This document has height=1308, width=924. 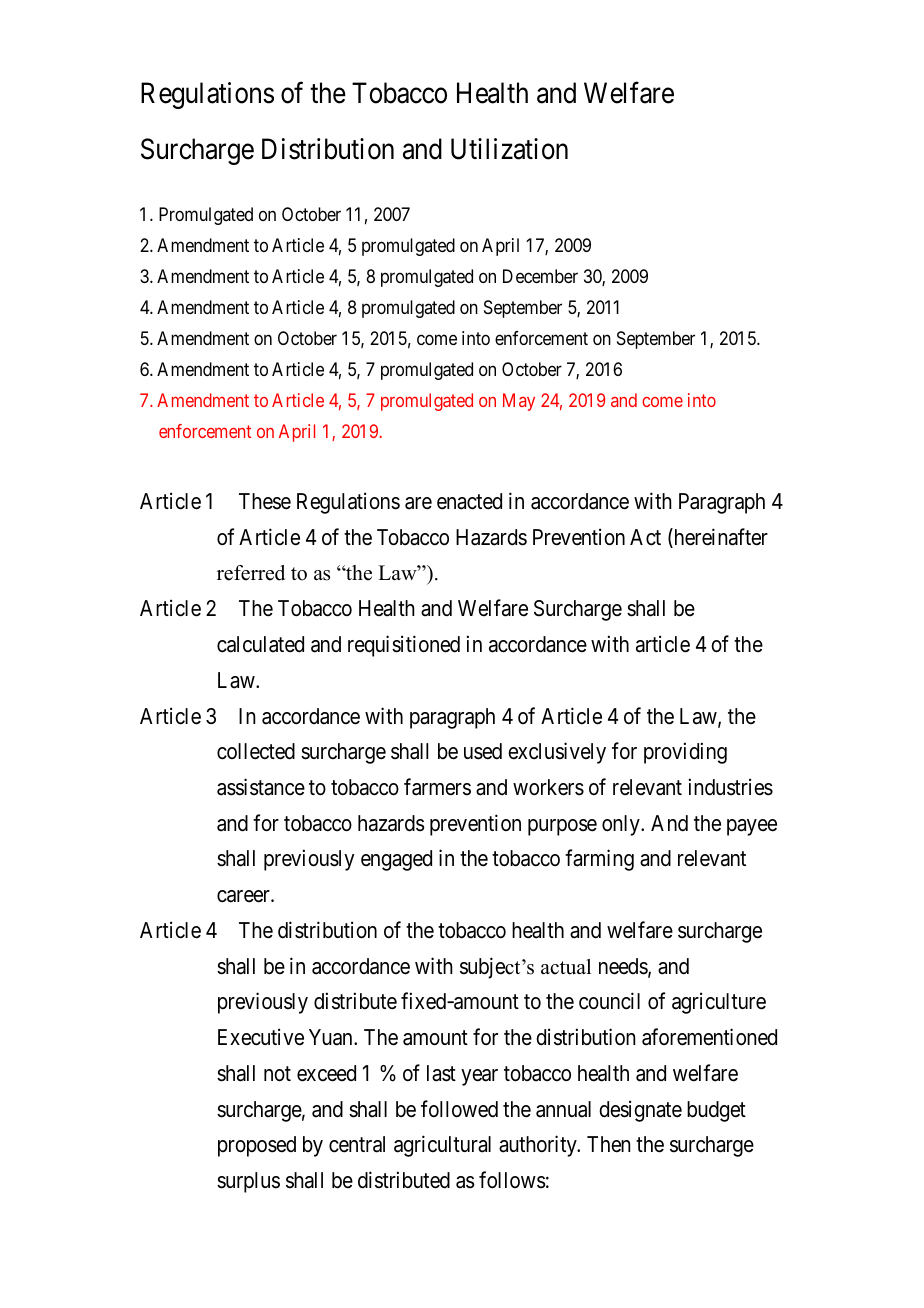 What do you see at coordinates (685, 753) in the document?
I see `providing` at bounding box center [685, 753].
